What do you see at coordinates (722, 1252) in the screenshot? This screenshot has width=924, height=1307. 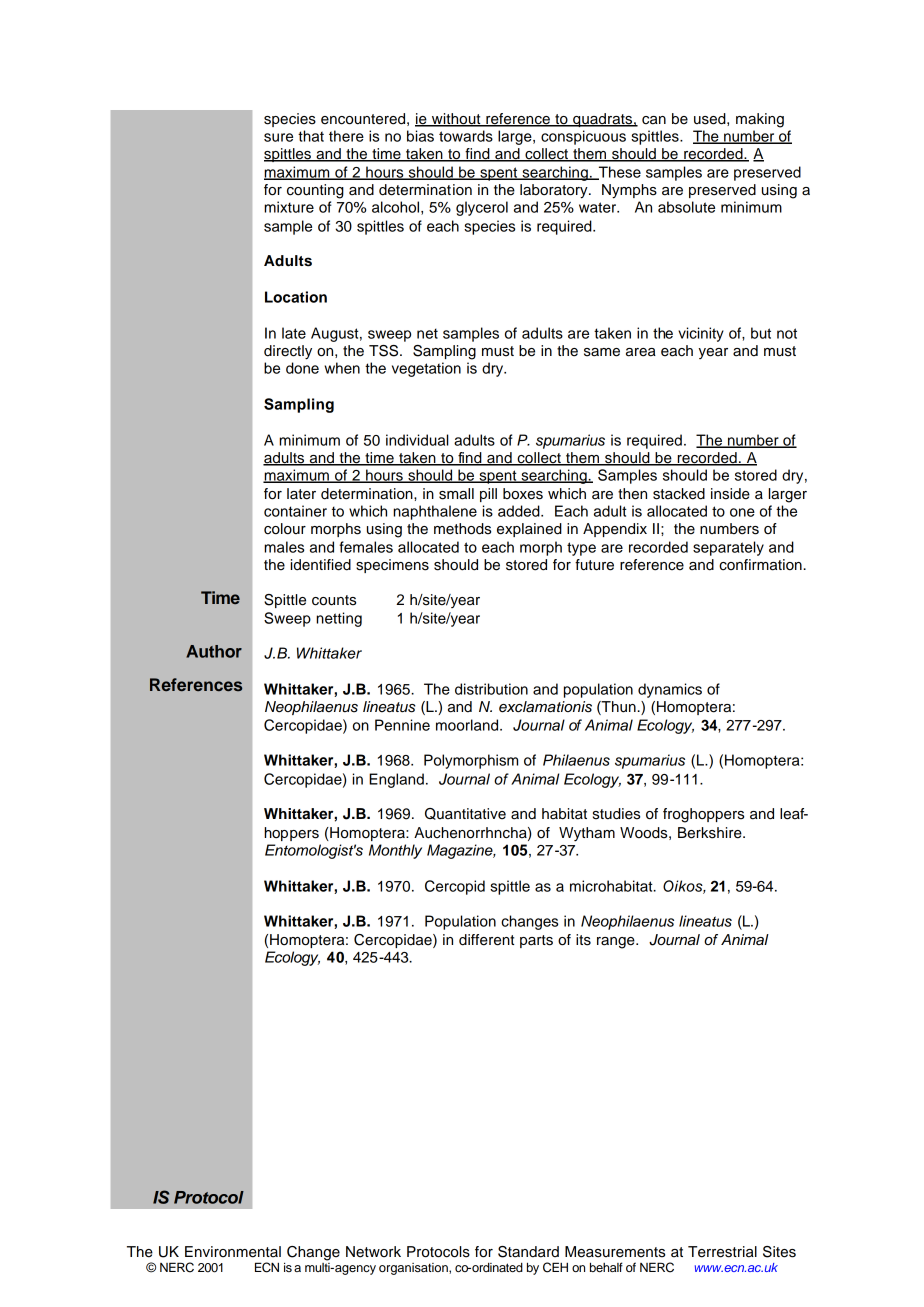 I see `Terrestrial` at bounding box center [722, 1252].
